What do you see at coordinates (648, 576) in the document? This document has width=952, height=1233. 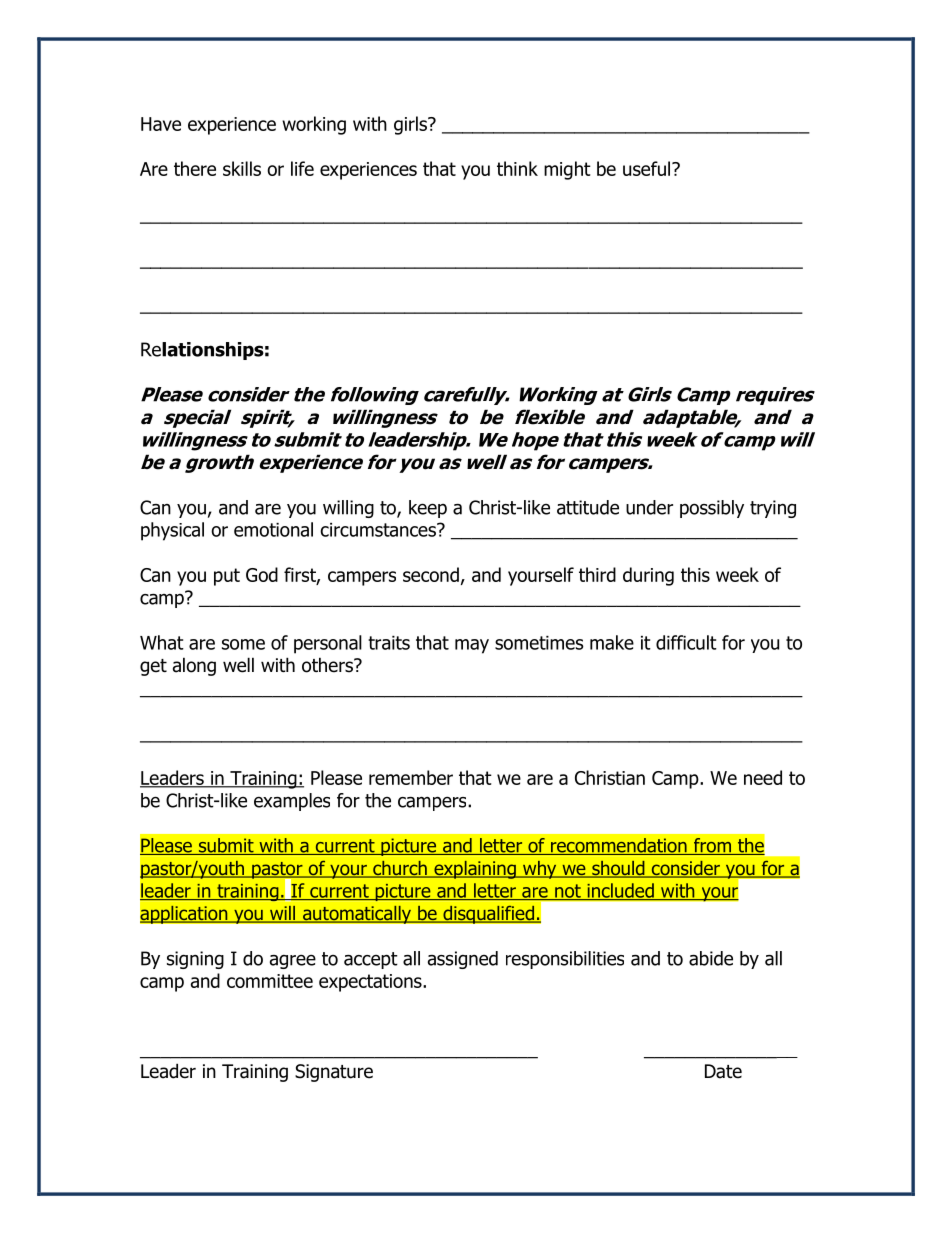 I see `during` at bounding box center [648, 576].
